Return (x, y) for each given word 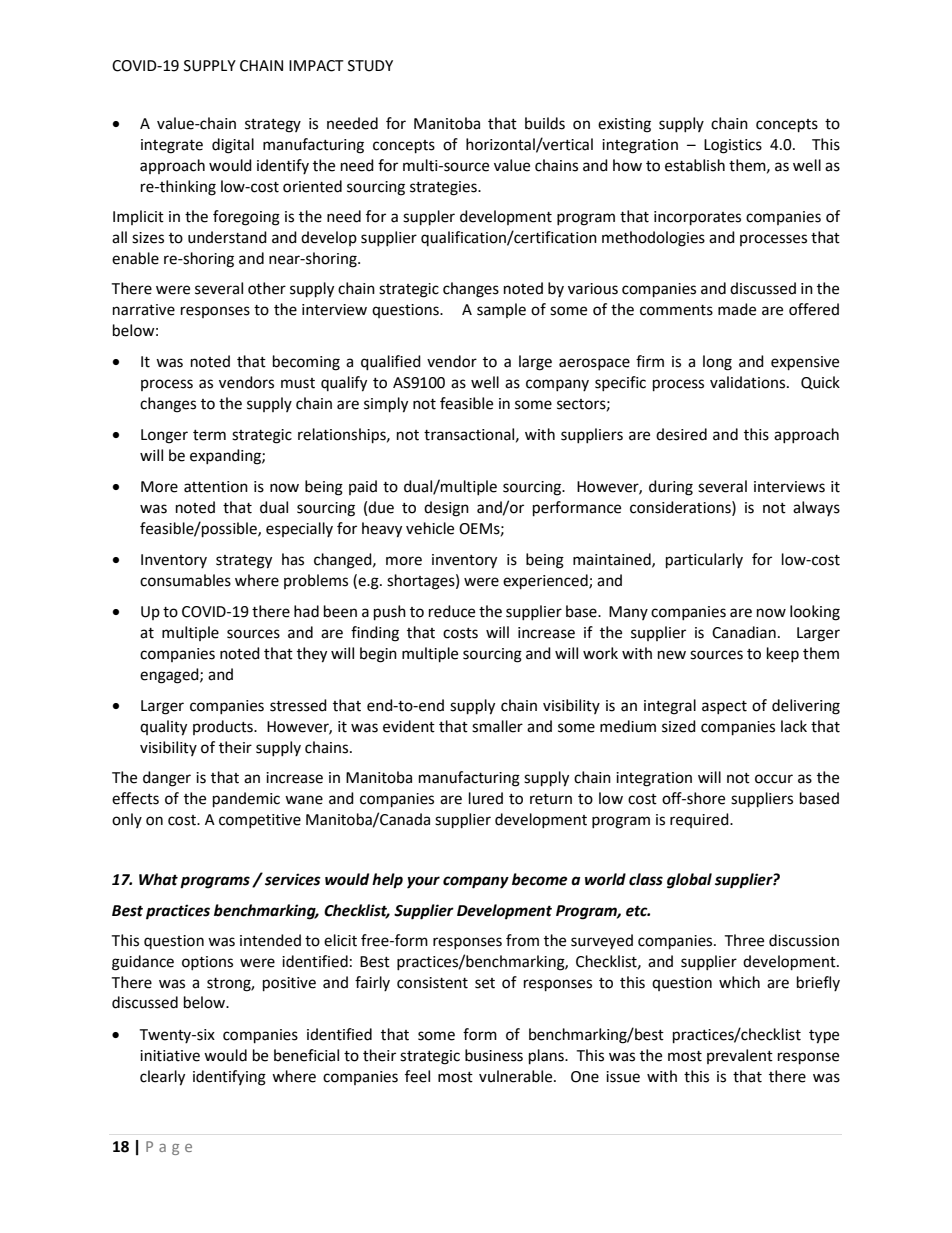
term (209, 435)
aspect (724, 707)
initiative (170, 1056)
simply (386, 405)
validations (749, 382)
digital (233, 146)
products (224, 727)
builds (545, 123)
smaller (497, 726)
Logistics (733, 146)
